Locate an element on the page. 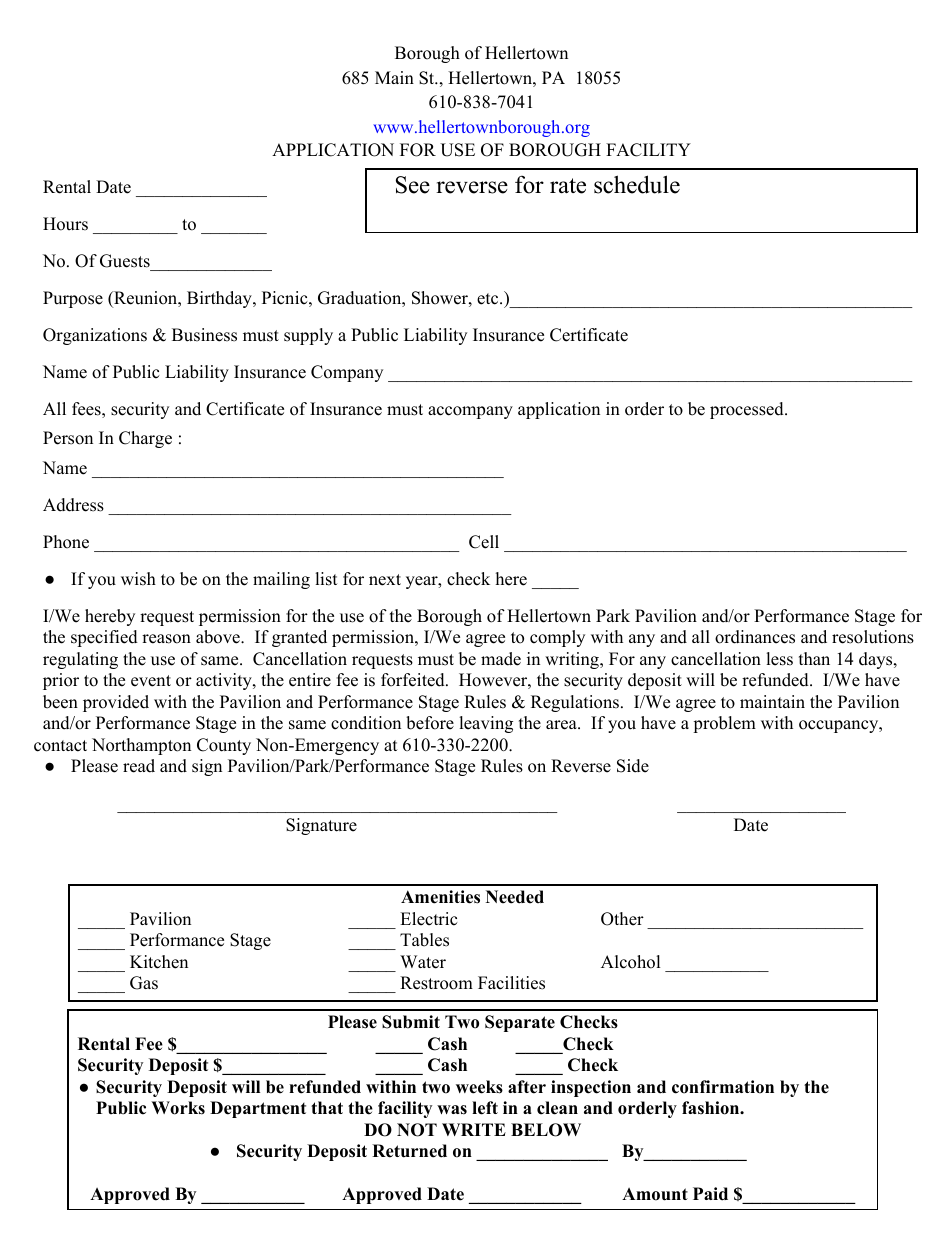  ordinances is located at coordinates (755, 637).
